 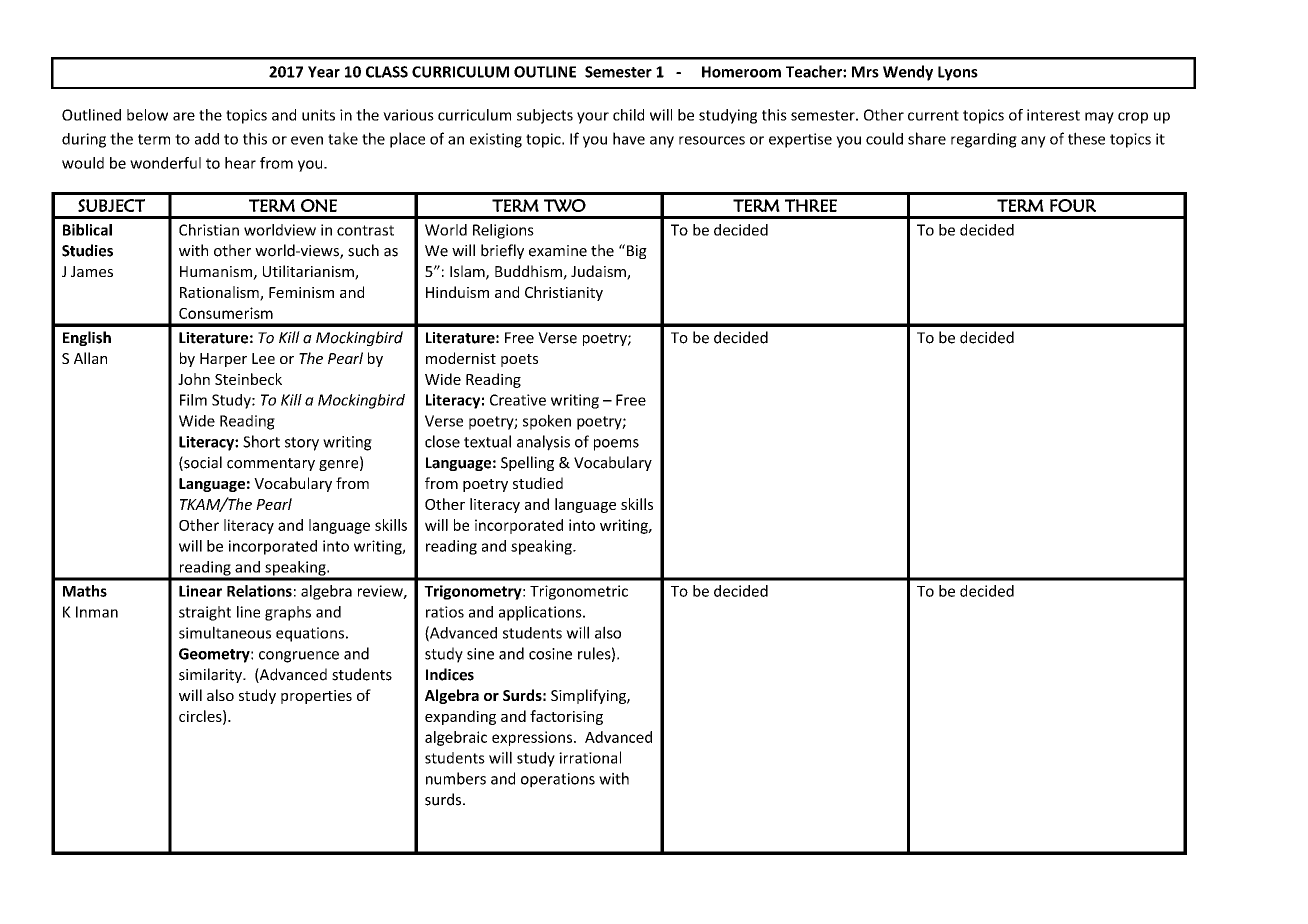 What do you see at coordinates (316, 697) in the screenshot?
I see `properties` at bounding box center [316, 697].
